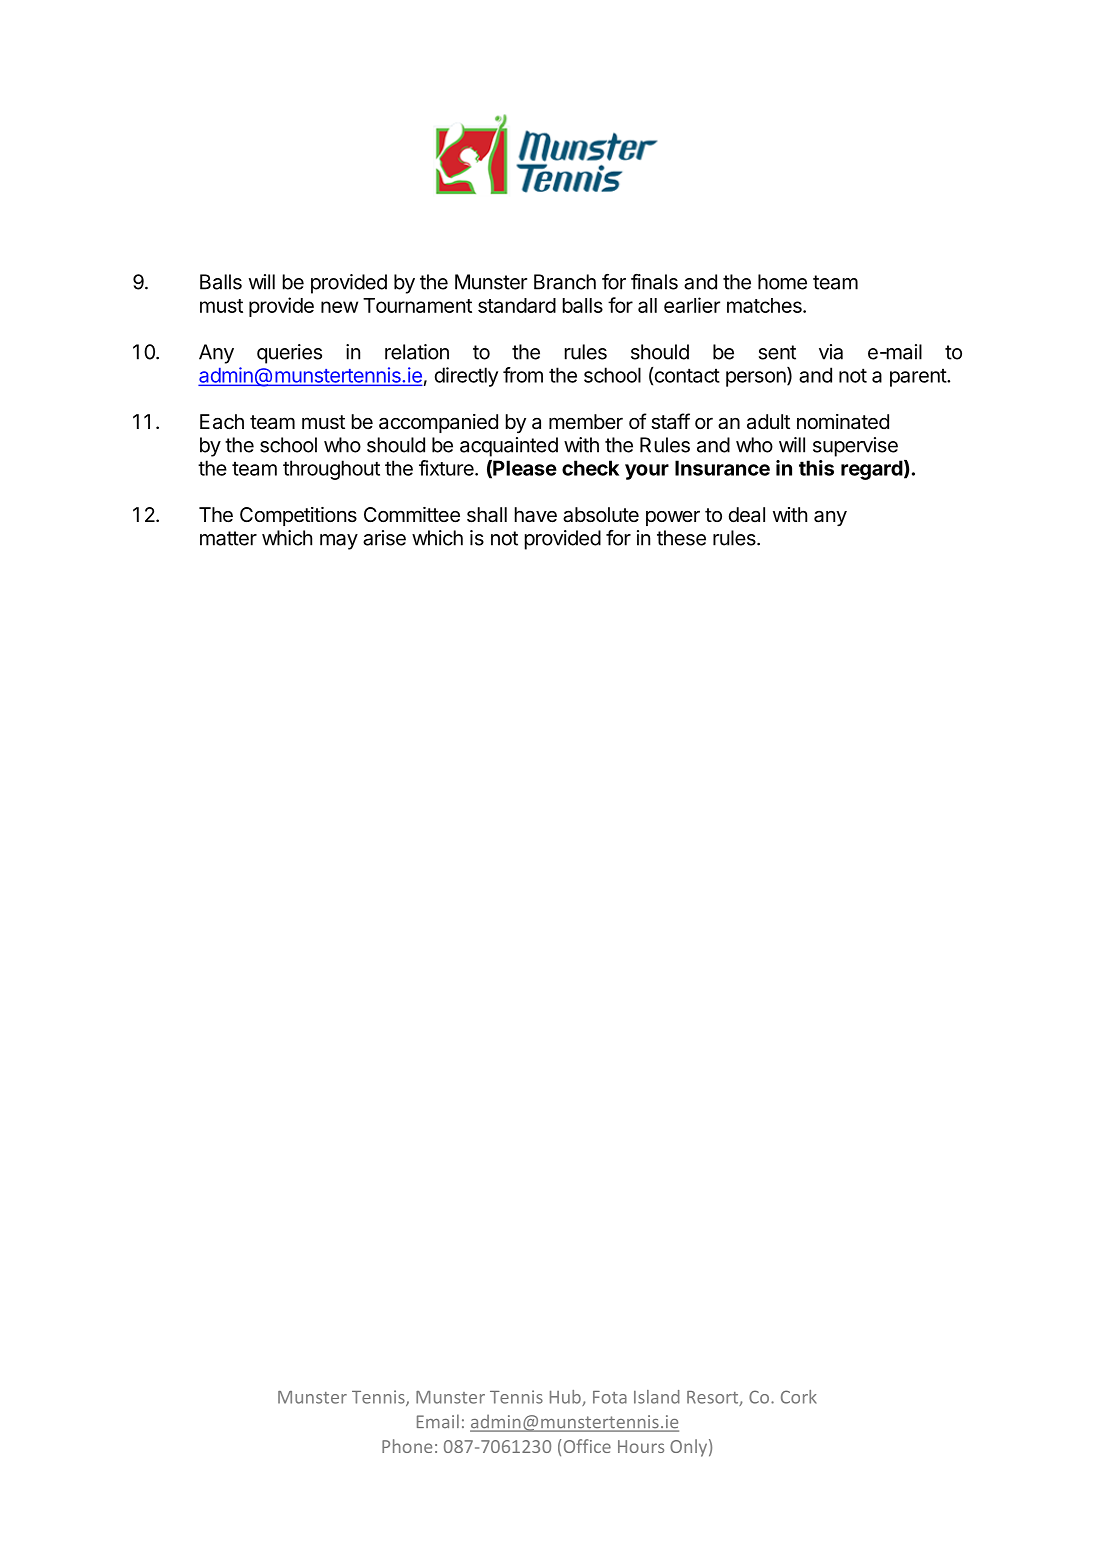  What do you see at coordinates (799, 1397) in the page?
I see `Cork` at bounding box center [799, 1397].
